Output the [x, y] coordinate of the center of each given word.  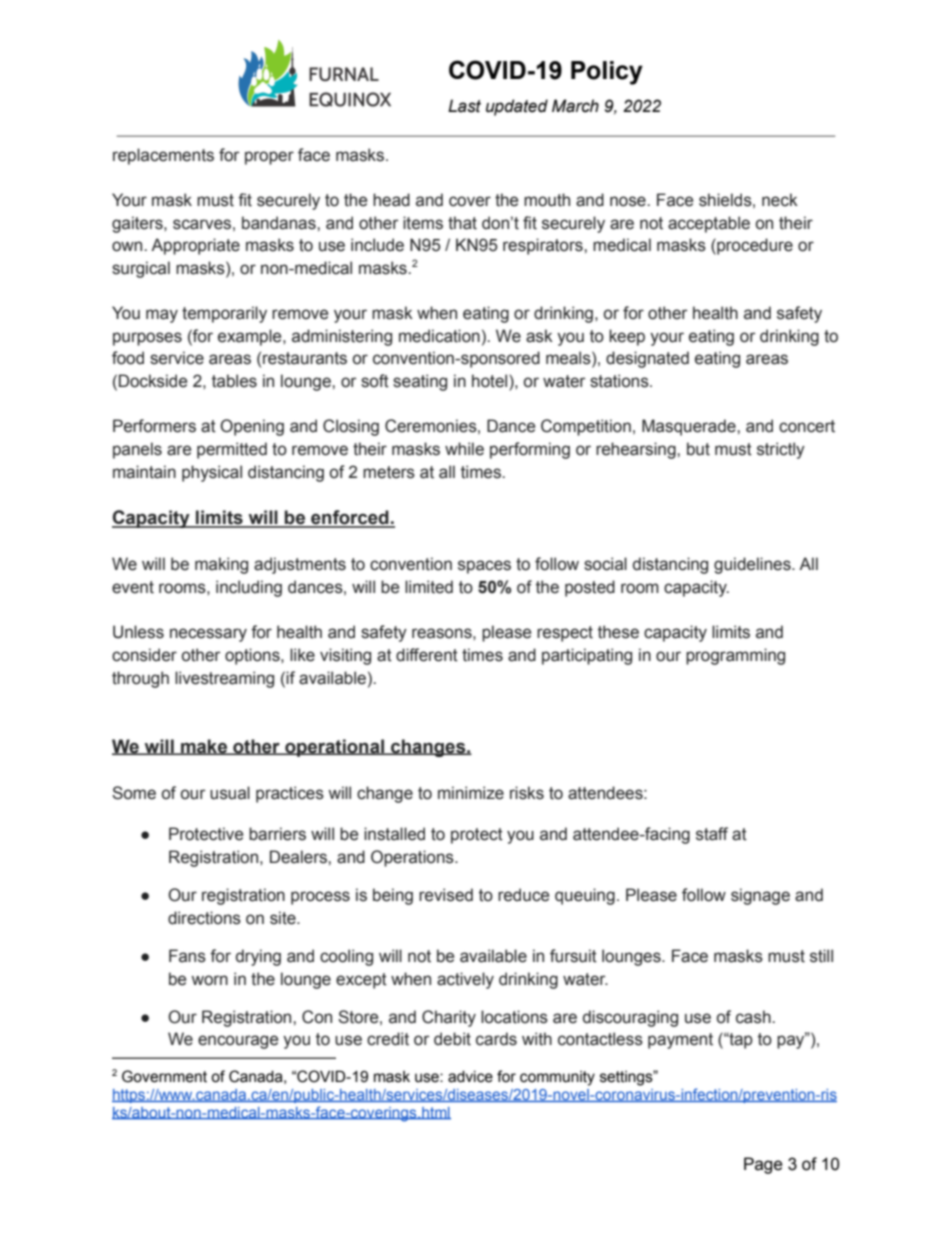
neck [780, 200]
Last [464, 106]
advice [470, 1077]
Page [763, 1165]
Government [164, 1076]
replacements [163, 156]
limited [429, 587]
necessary [208, 635]
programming [735, 656]
